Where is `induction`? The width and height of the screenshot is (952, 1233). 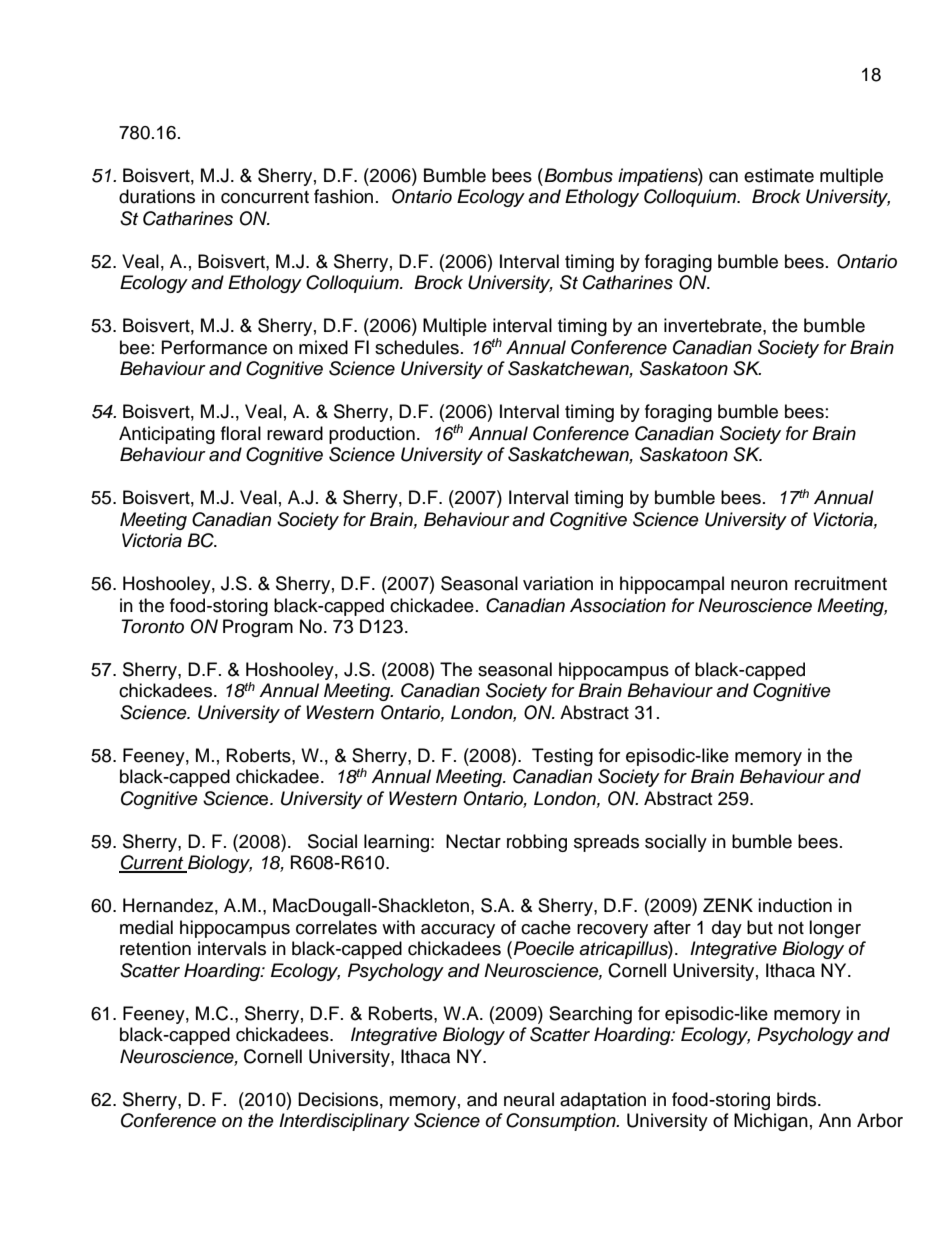
induction is located at coordinates (795, 905).
